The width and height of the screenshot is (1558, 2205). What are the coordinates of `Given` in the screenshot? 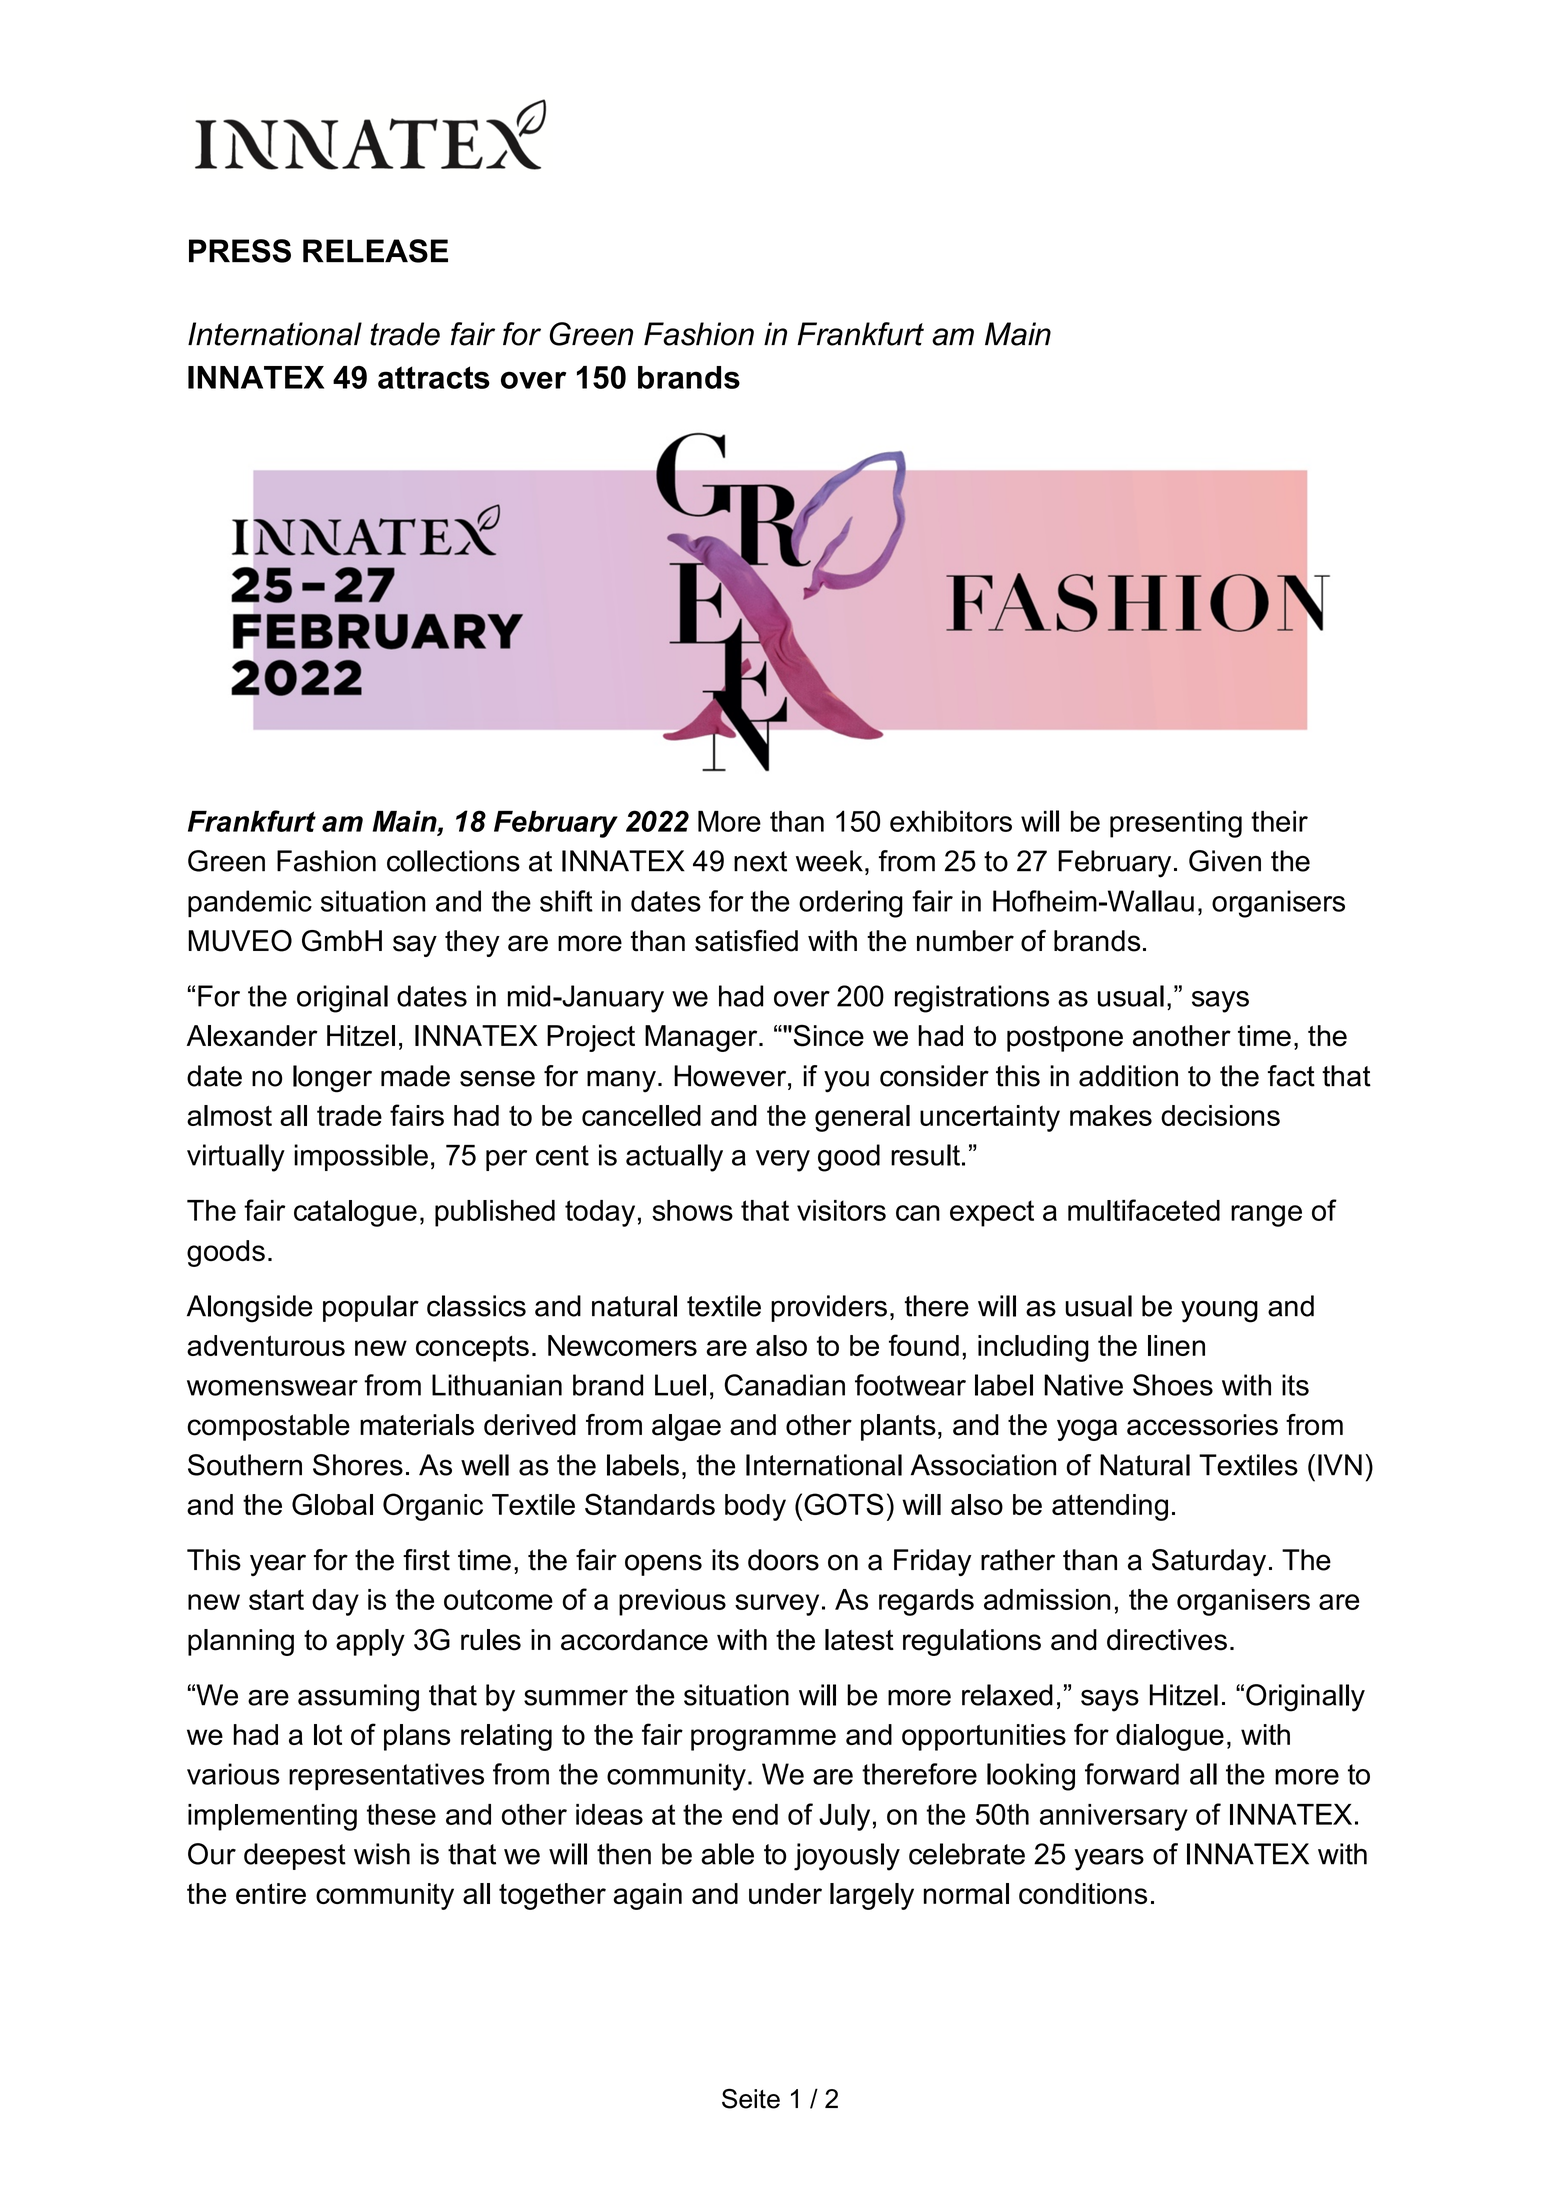 It's located at (1225, 861).
